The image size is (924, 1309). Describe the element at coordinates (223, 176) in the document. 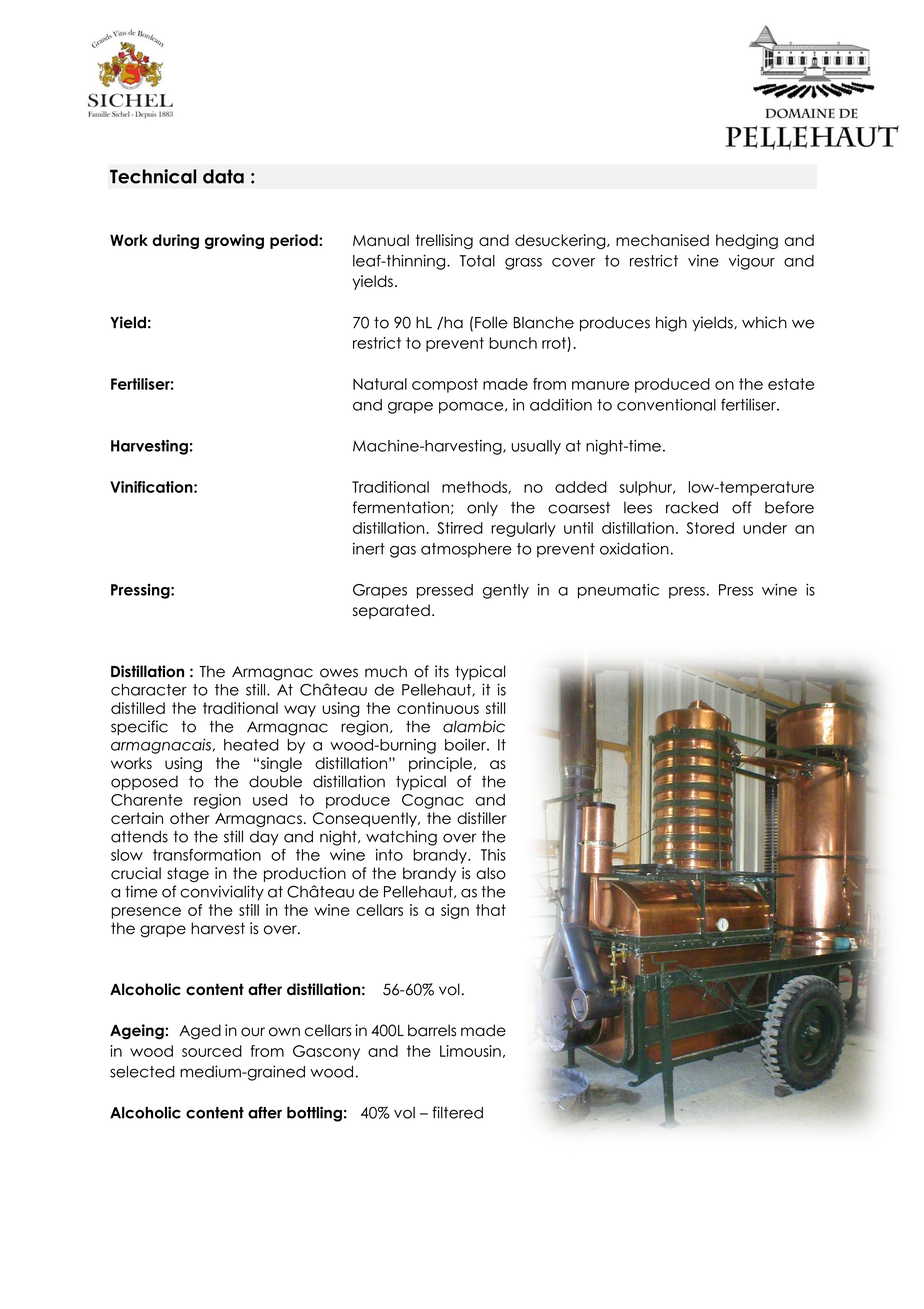

I see `data` at that location.
